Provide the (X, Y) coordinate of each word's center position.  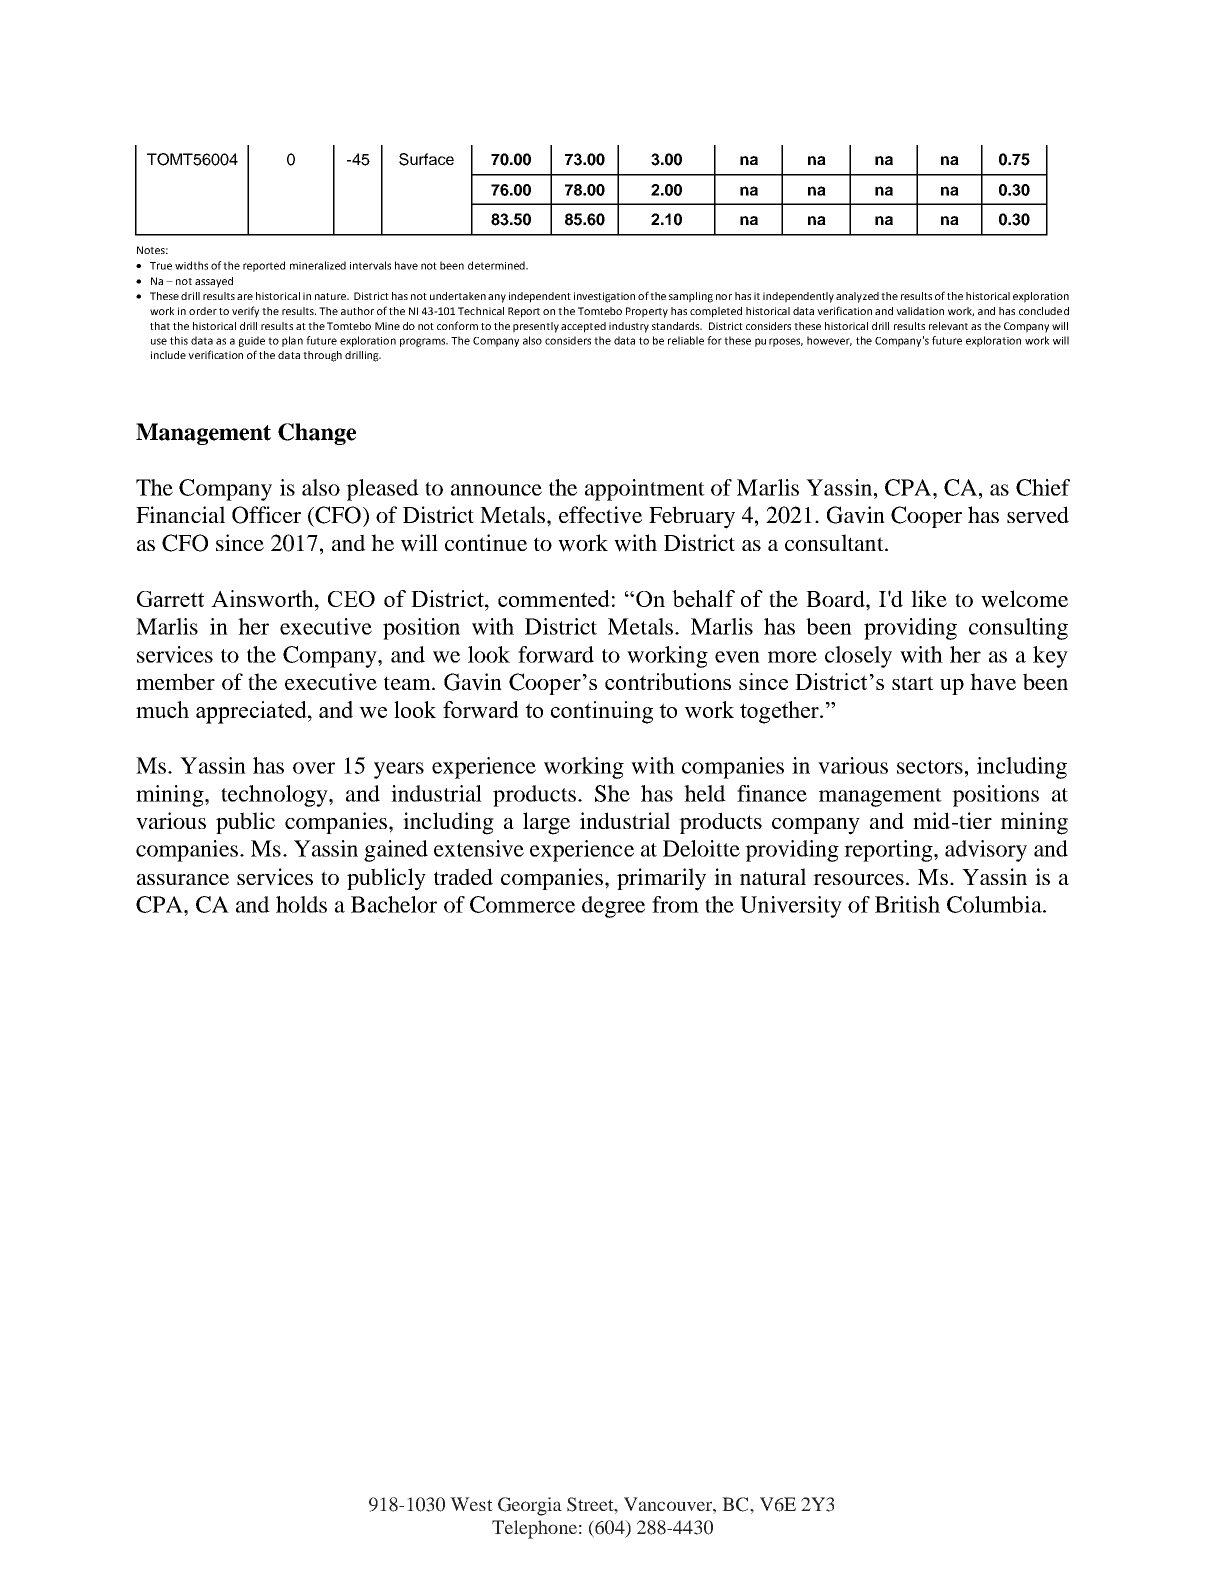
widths (191, 265)
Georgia (530, 1506)
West (471, 1504)
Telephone (534, 1529)
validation (920, 311)
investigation (604, 297)
